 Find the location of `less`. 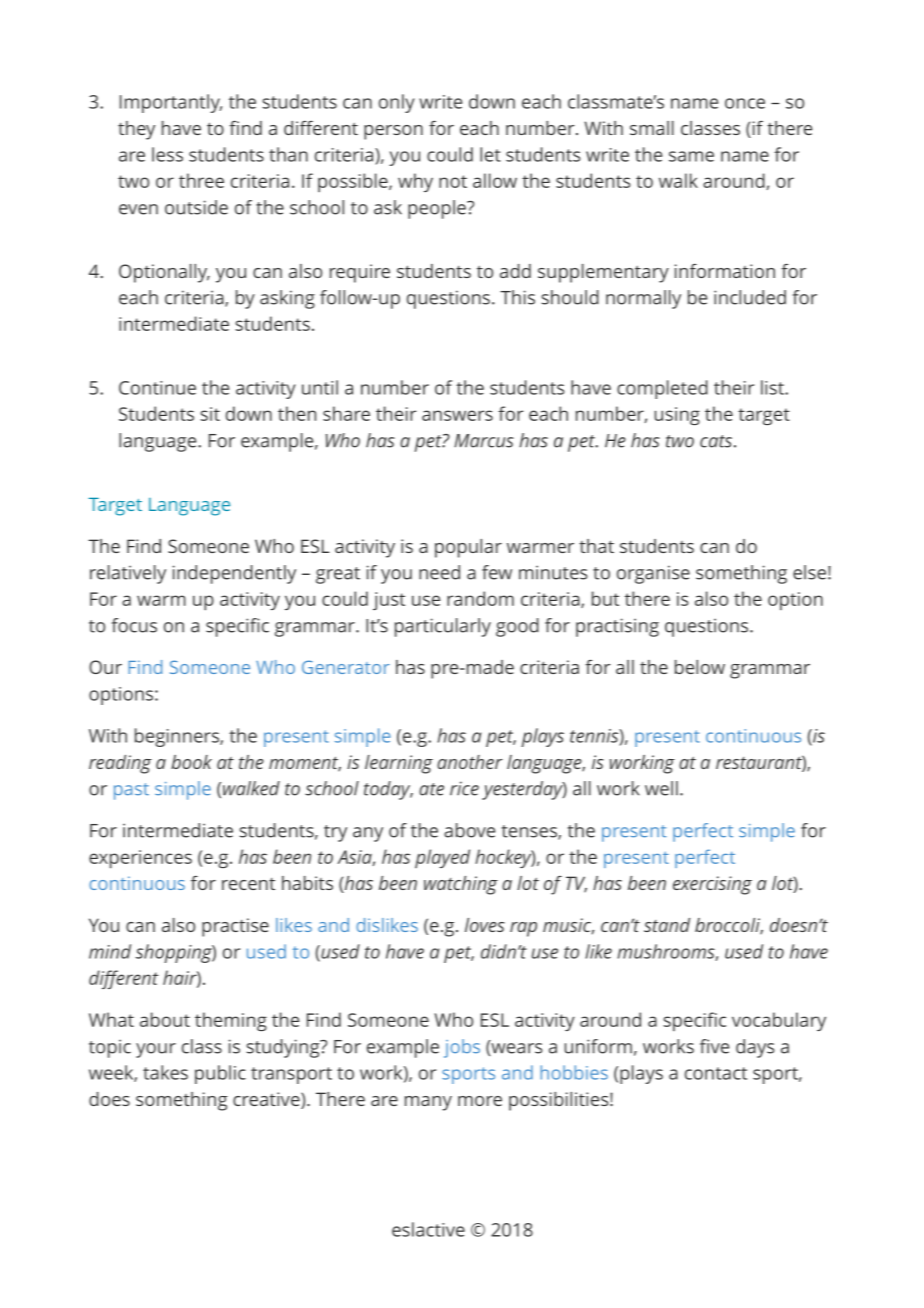

less is located at coordinates (167, 154).
